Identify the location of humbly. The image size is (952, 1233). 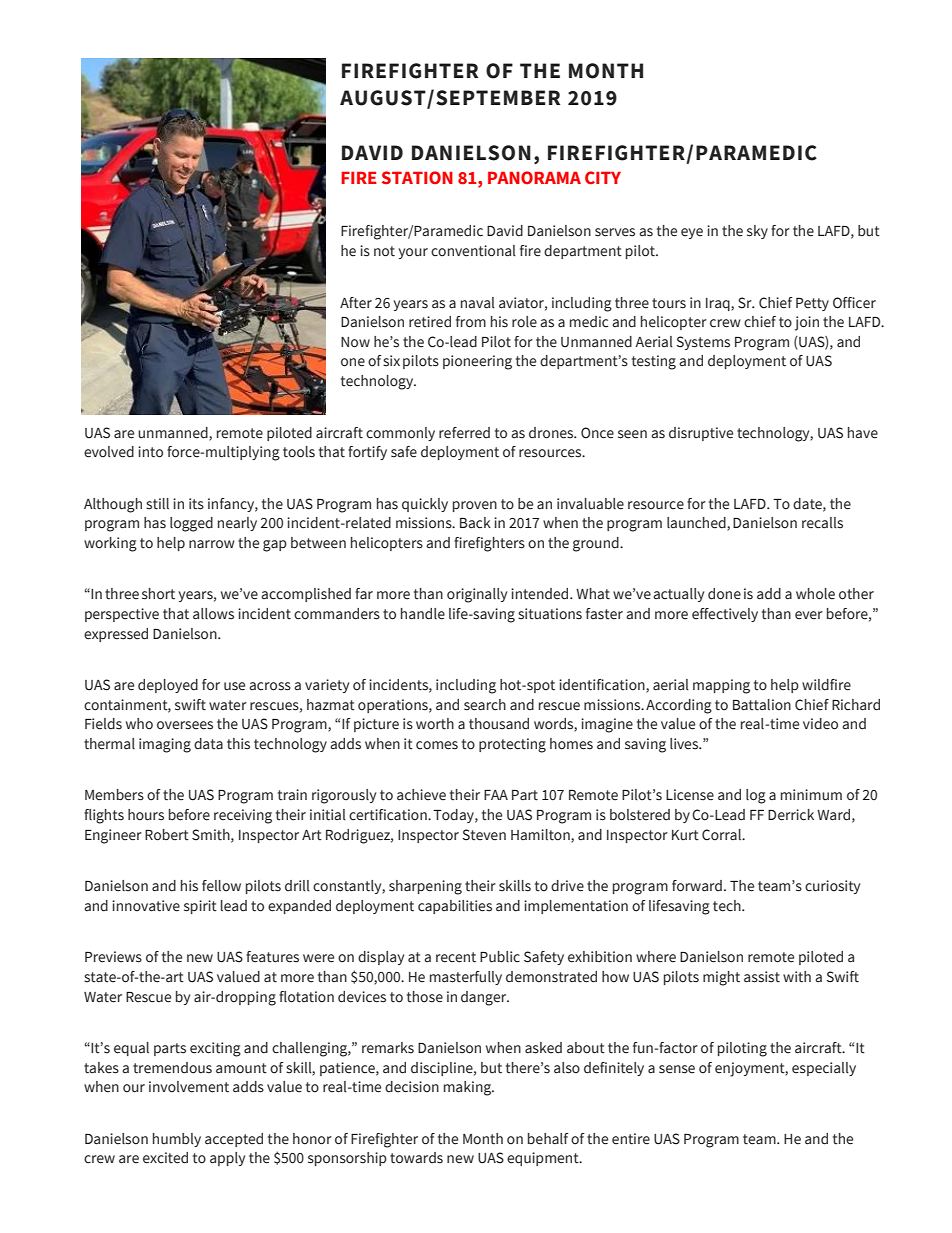
(177, 1140).
